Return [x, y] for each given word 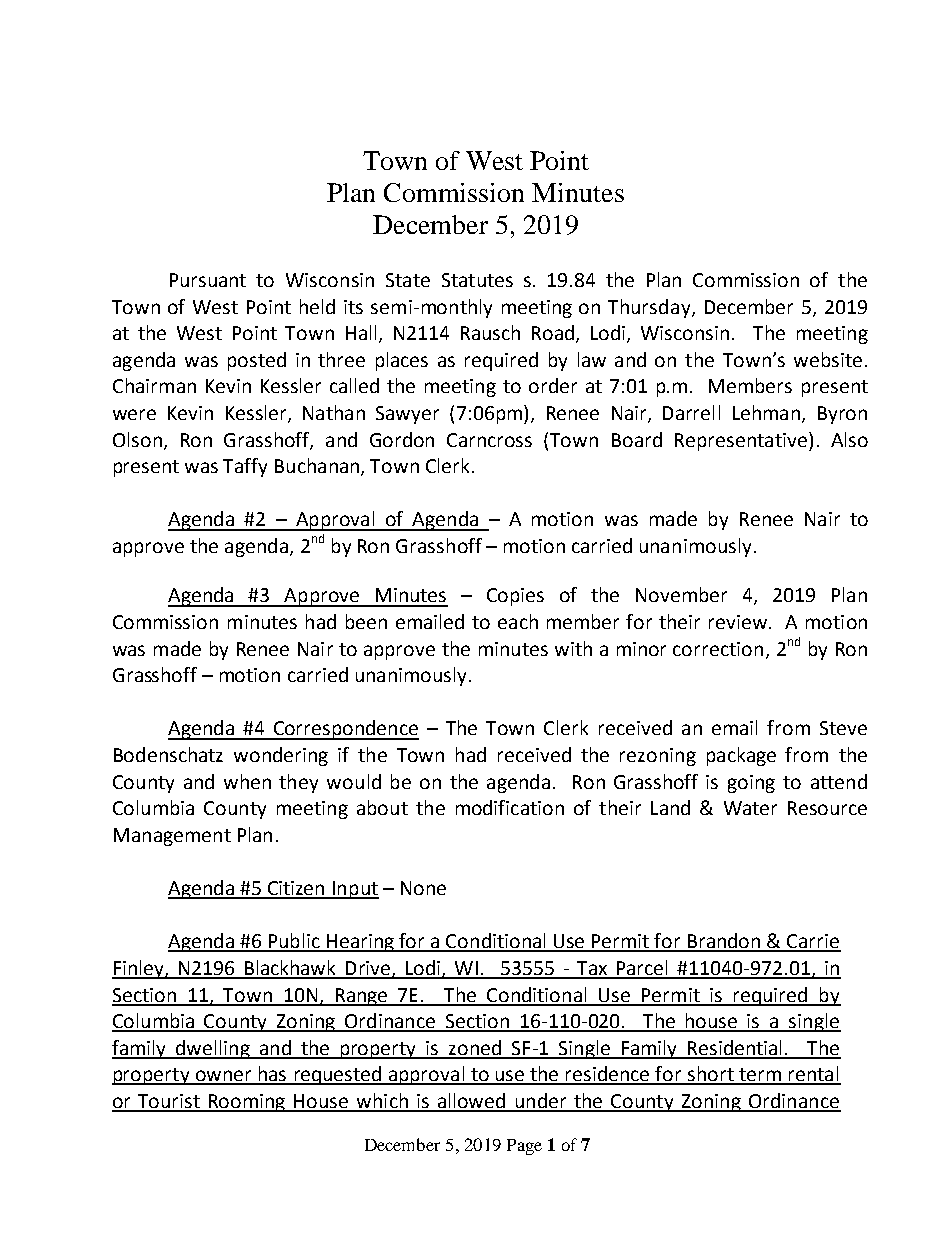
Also [849, 439]
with [573, 648]
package [741, 756]
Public [294, 942]
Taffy [245, 467]
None [423, 888]
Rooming [247, 1103]
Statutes [477, 280]
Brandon [724, 942]
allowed [472, 1102]
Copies [515, 597]
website [828, 359]
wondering [281, 756]
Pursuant [208, 280]
